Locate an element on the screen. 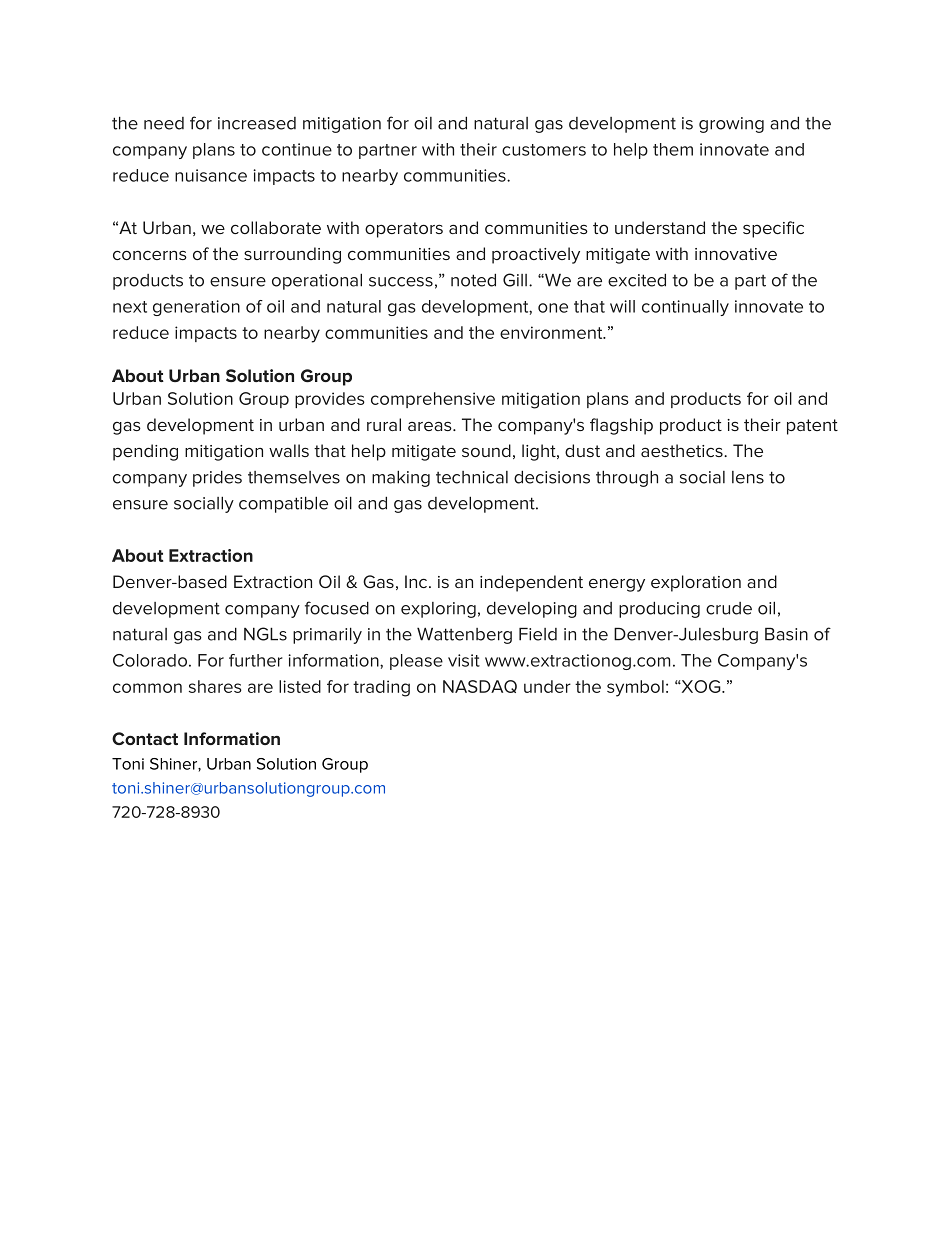  pending is located at coordinates (145, 452).
